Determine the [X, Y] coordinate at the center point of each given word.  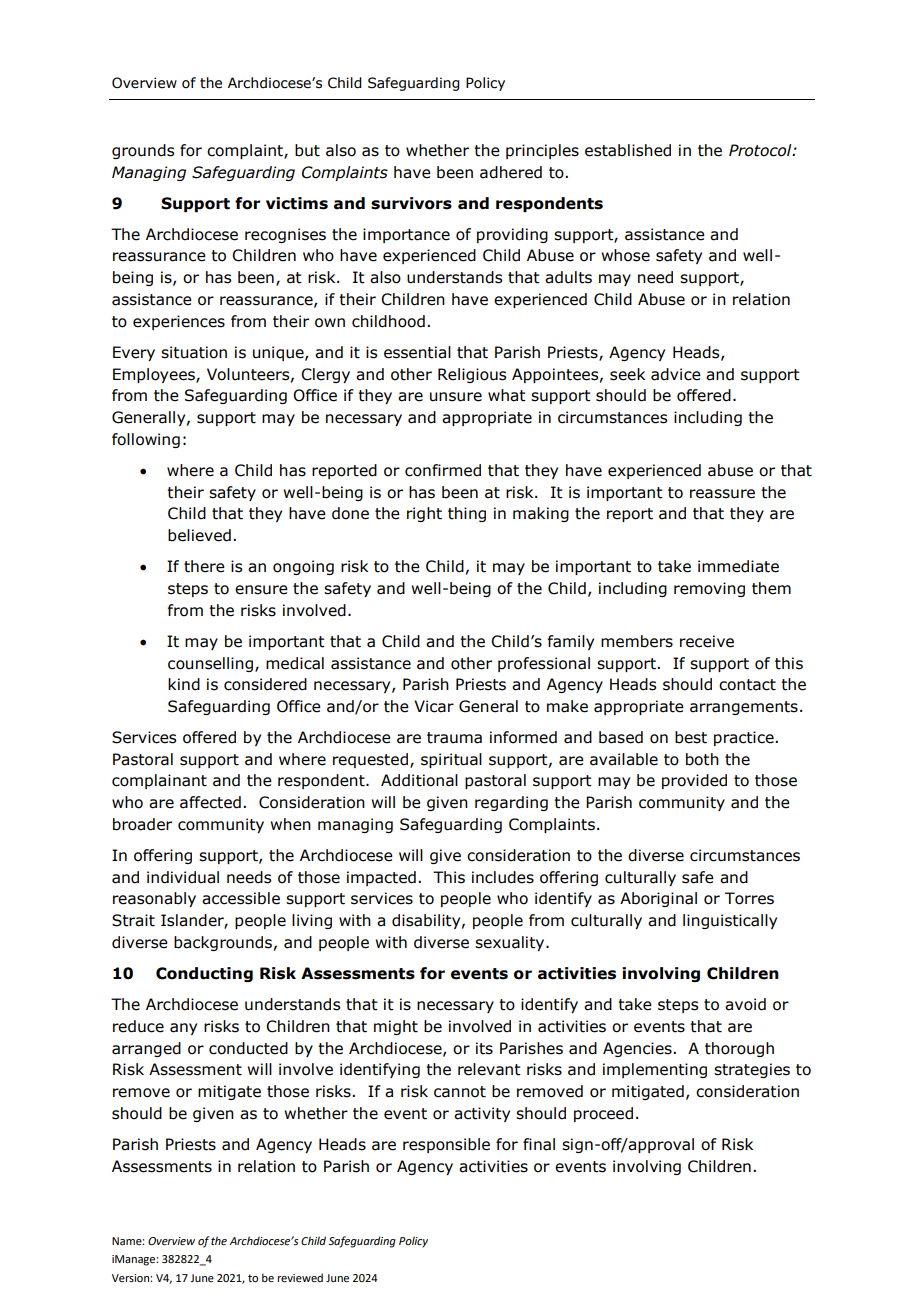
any [183, 1029]
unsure [456, 397]
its [484, 1048]
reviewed [300, 1277]
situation [194, 352]
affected [210, 802]
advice [676, 374]
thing [467, 514]
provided [694, 781]
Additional [419, 780]
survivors [411, 203]
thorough [739, 1049]
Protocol [761, 150]
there [204, 566]
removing [709, 589]
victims [297, 203]
